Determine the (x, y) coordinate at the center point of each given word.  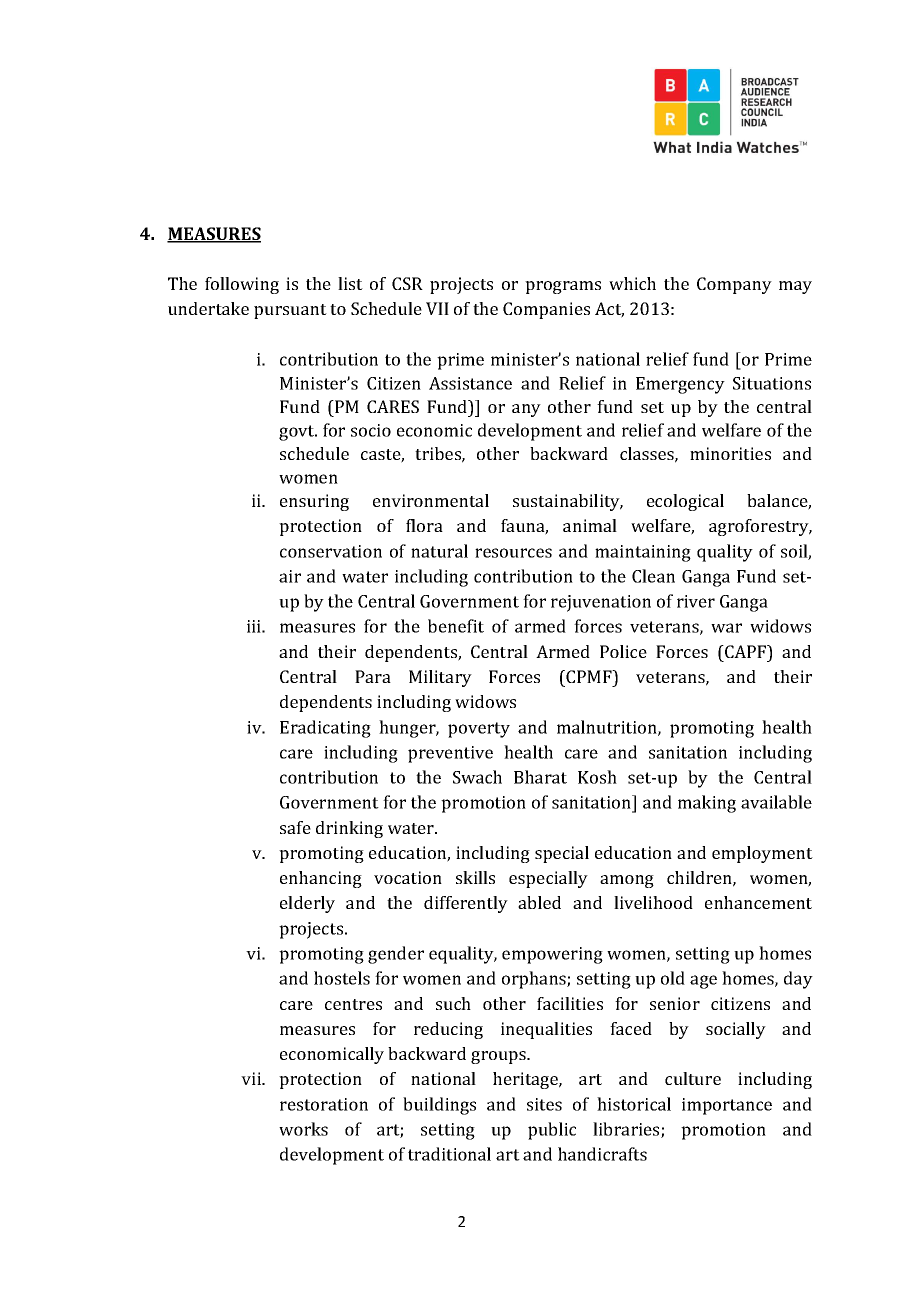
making (707, 804)
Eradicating (325, 729)
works (303, 1129)
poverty (479, 730)
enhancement (758, 902)
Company (734, 285)
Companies (546, 310)
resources (513, 553)
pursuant (290, 311)
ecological (685, 502)
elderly (307, 904)
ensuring (314, 502)
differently (466, 904)
